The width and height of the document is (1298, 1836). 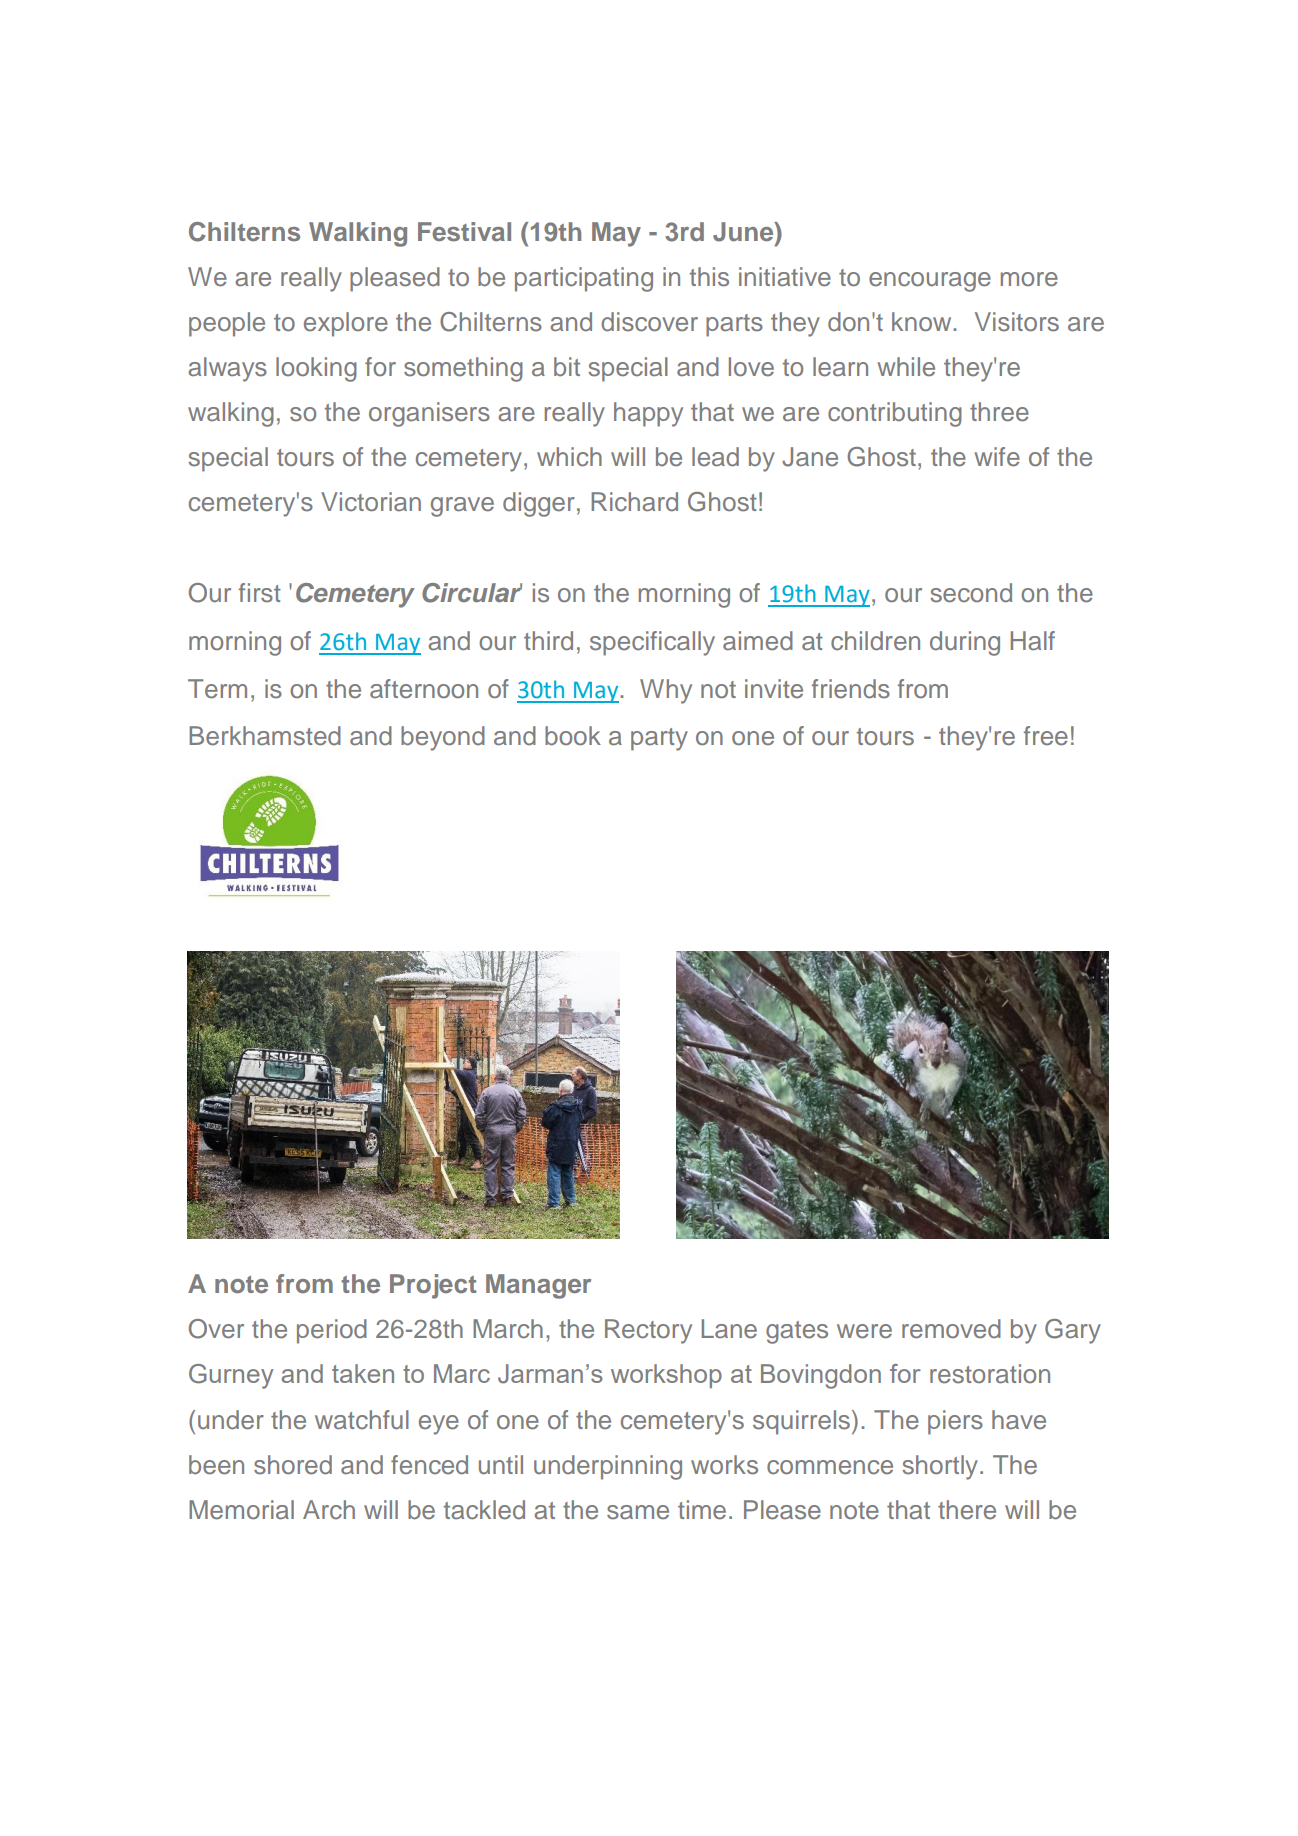 What do you see at coordinates (941, 1467) in the document?
I see `shortly` at bounding box center [941, 1467].
